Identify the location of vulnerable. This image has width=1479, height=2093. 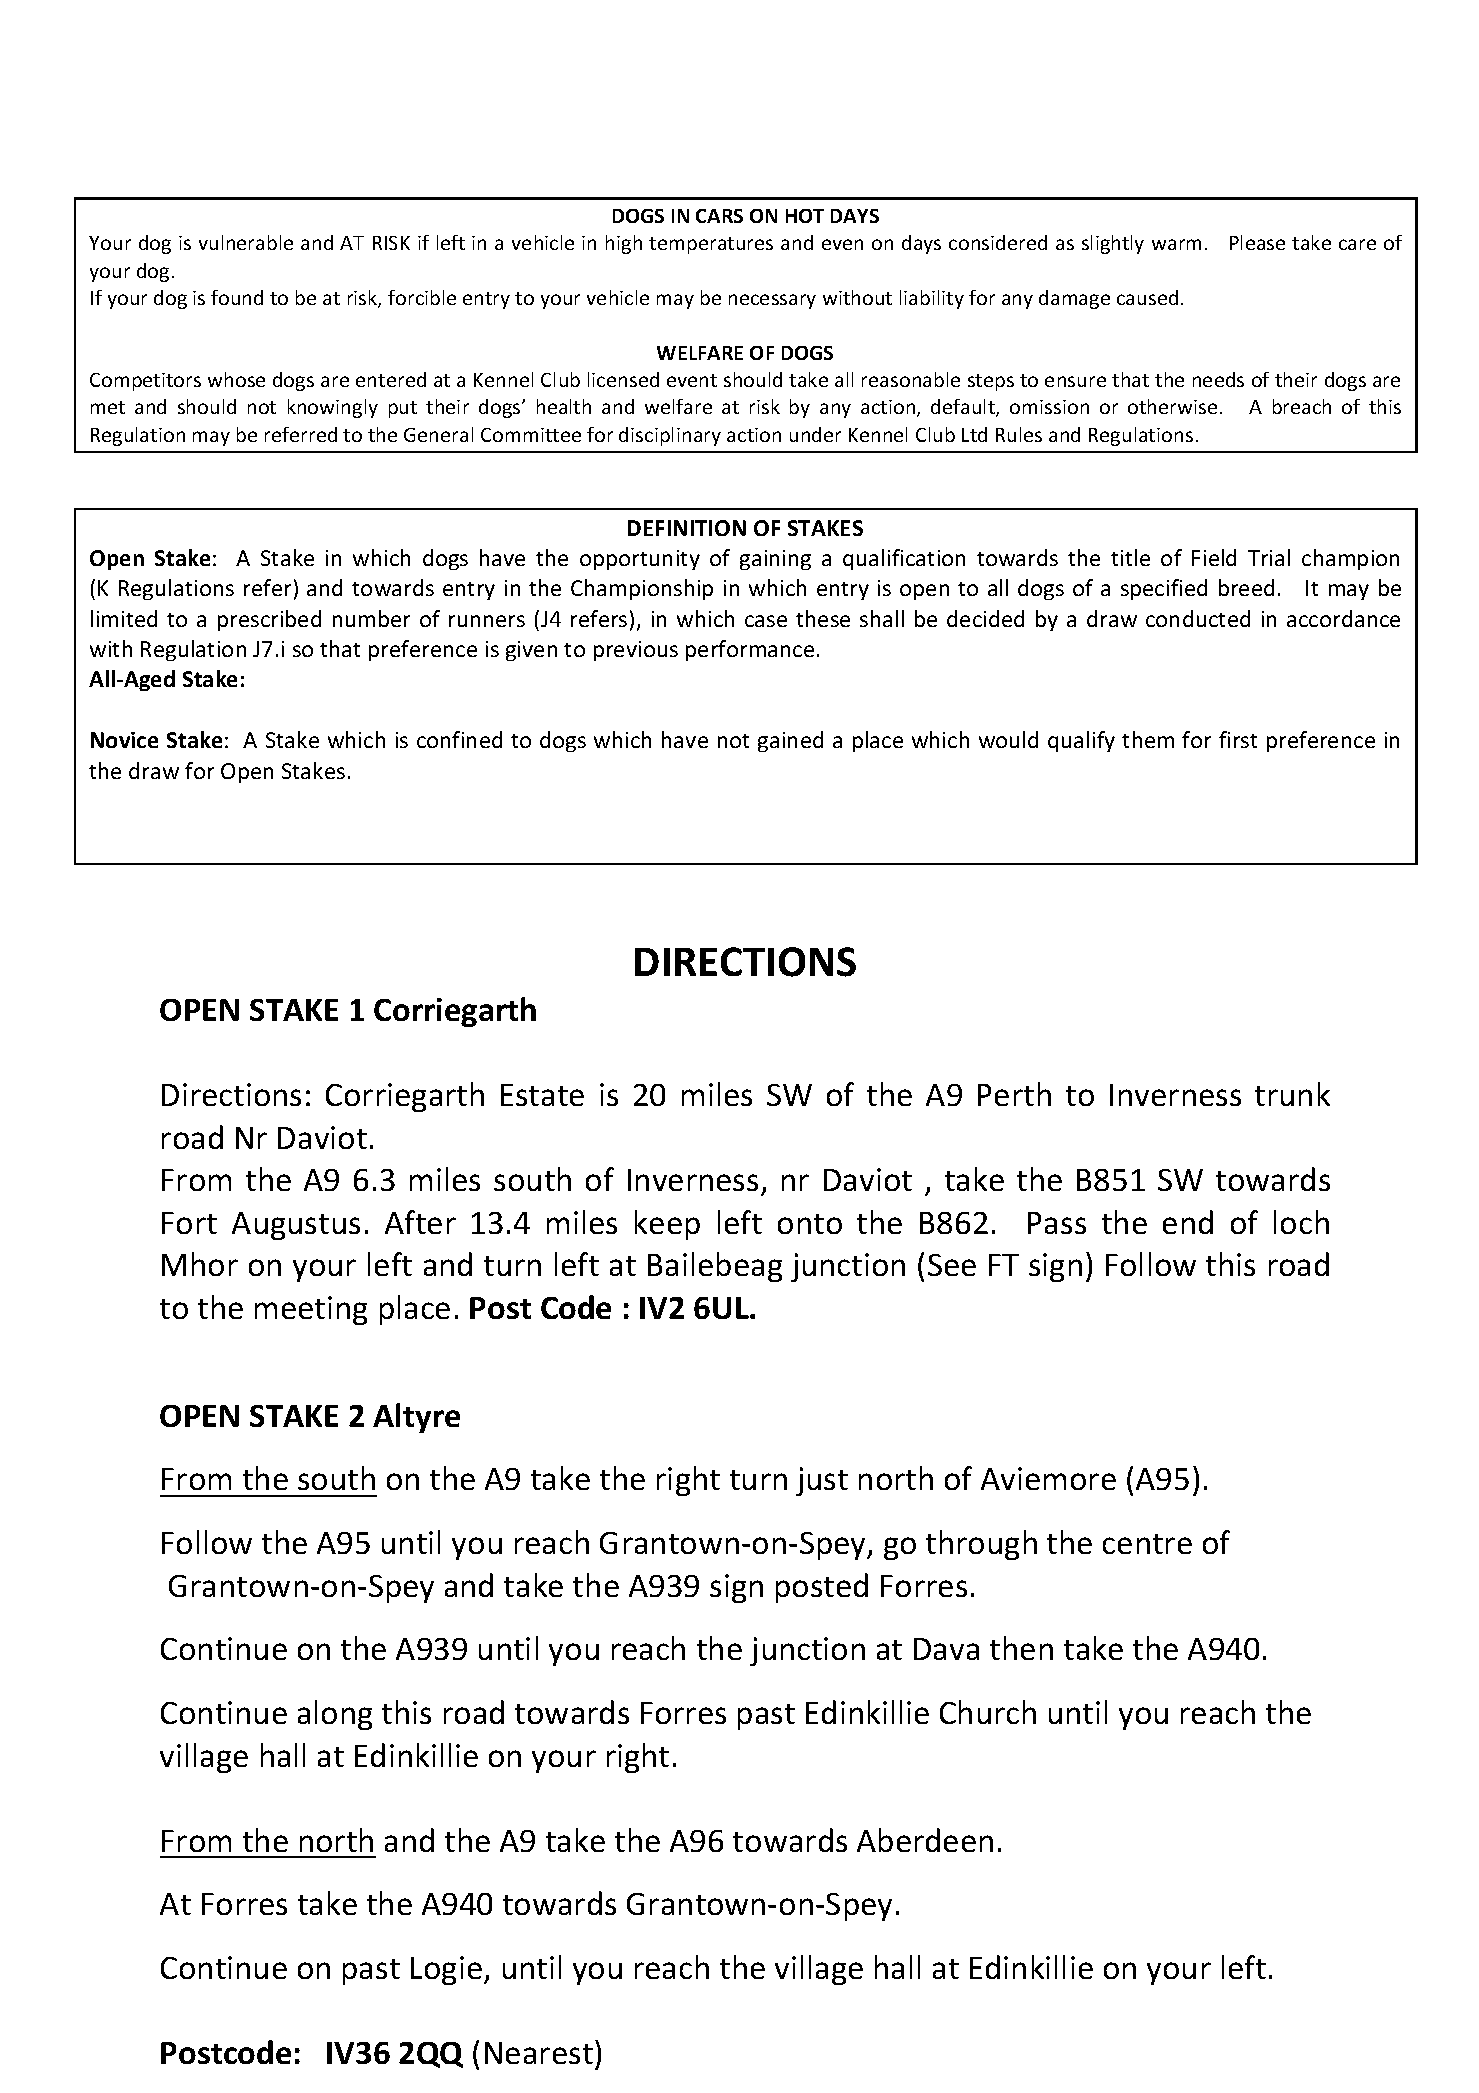
(246, 242).
